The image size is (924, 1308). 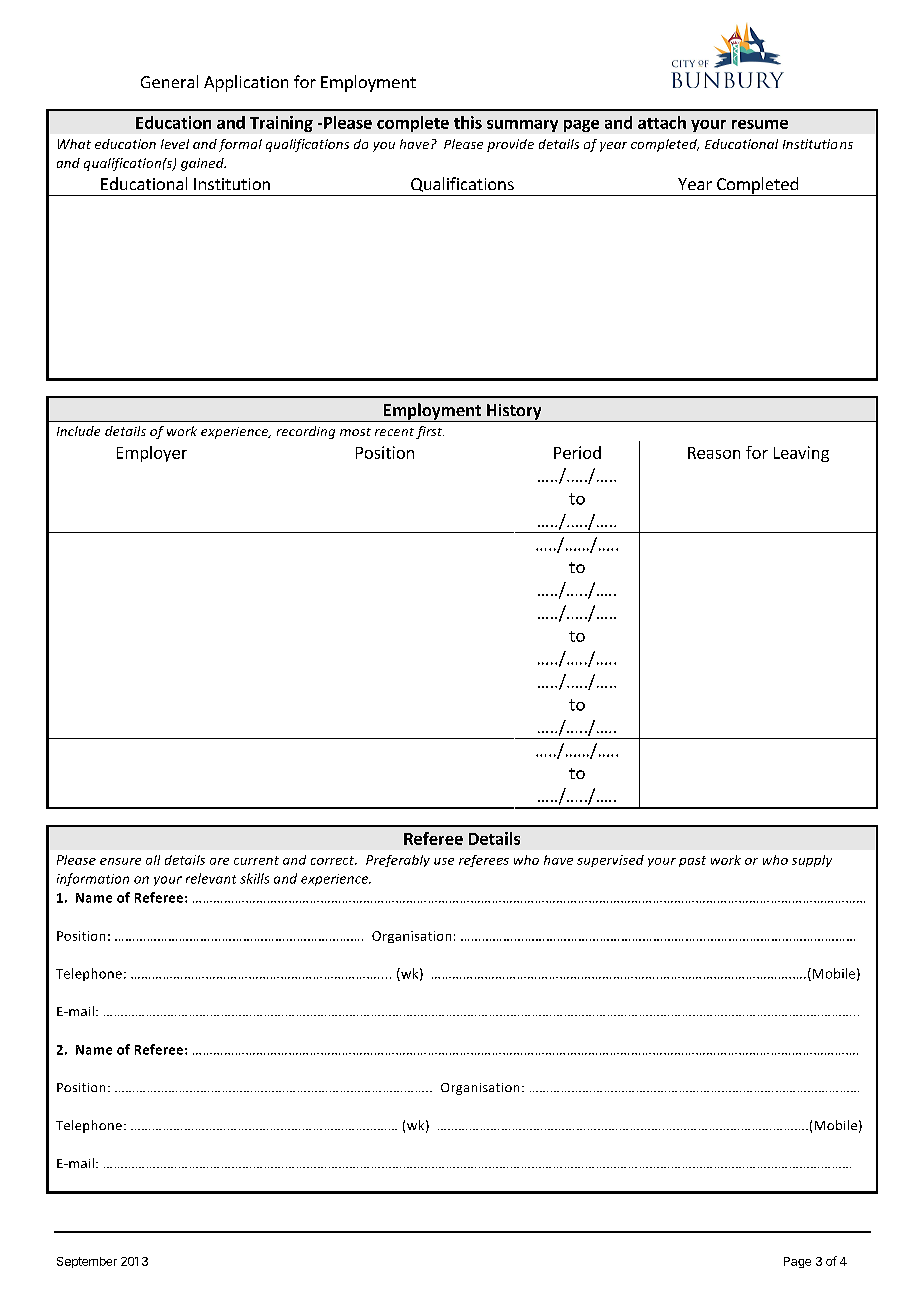 What do you see at coordinates (87, 1262) in the document?
I see `September` at bounding box center [87, 1262].
